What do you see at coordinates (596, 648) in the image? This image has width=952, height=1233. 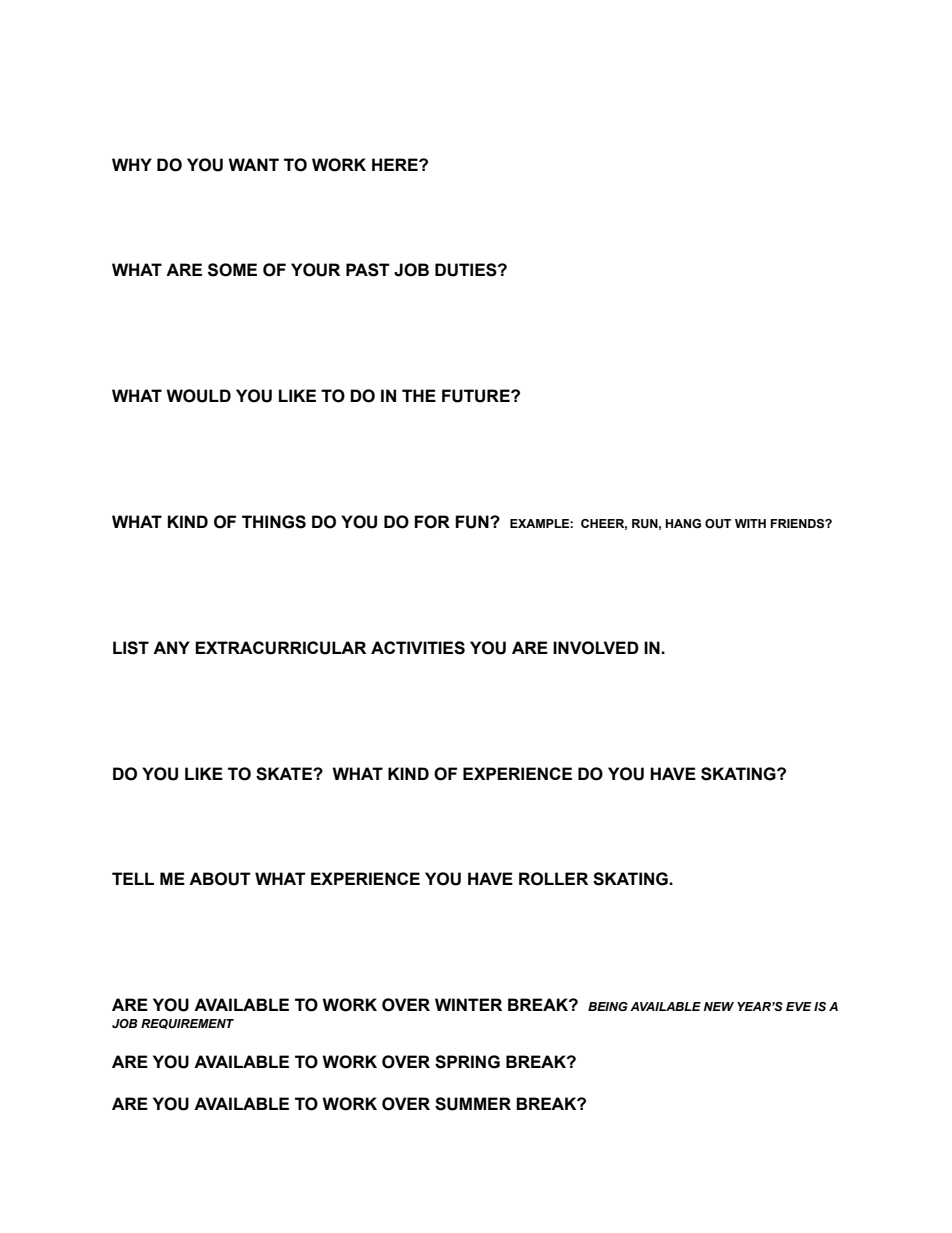 I see `INVOLVED` at bounding box center [596, 648].
